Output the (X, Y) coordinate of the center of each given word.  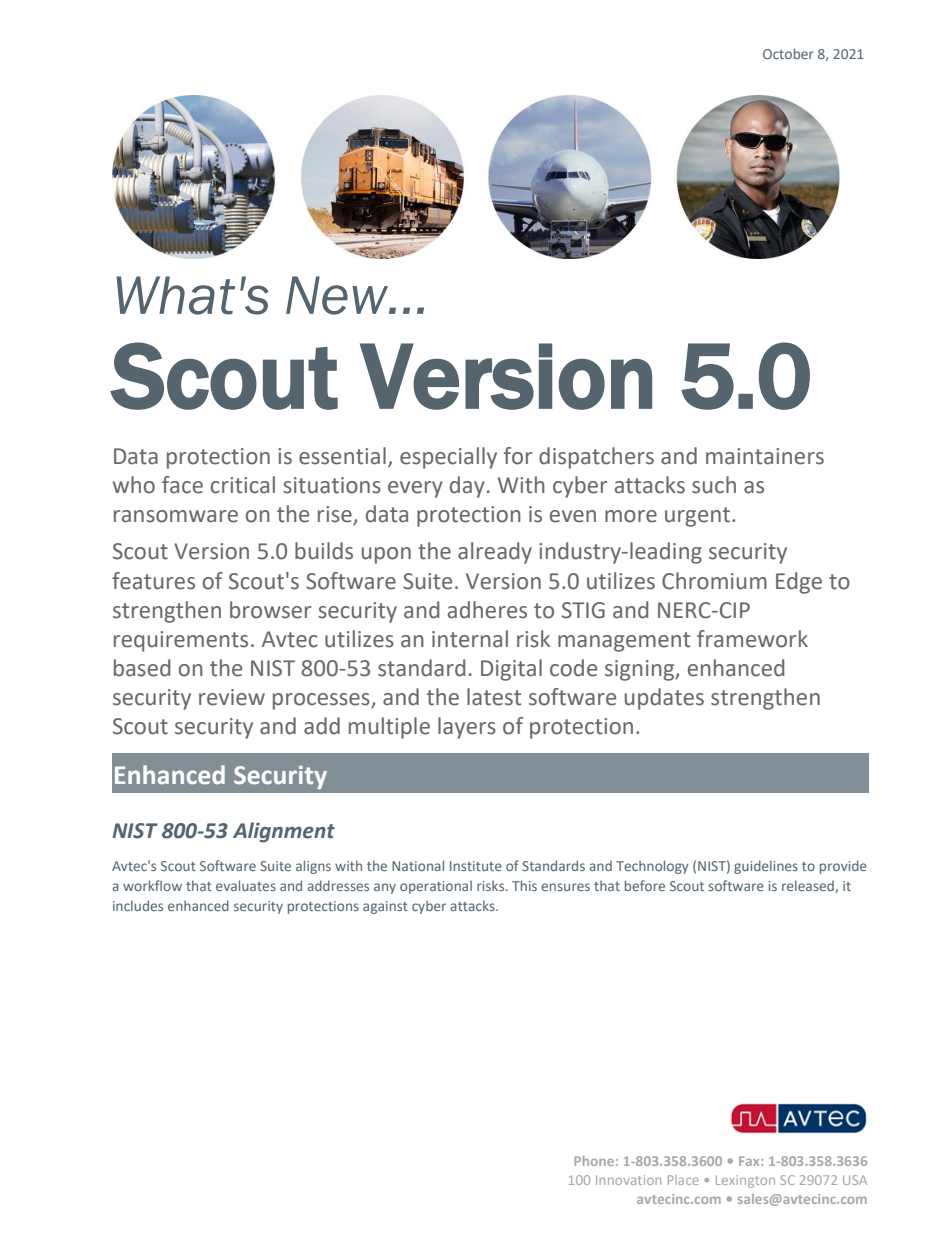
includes (138, 905)
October (788, 53)
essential (342, 456)
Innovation (628, 1180)
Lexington (745, 1181)
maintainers (765, 456)
